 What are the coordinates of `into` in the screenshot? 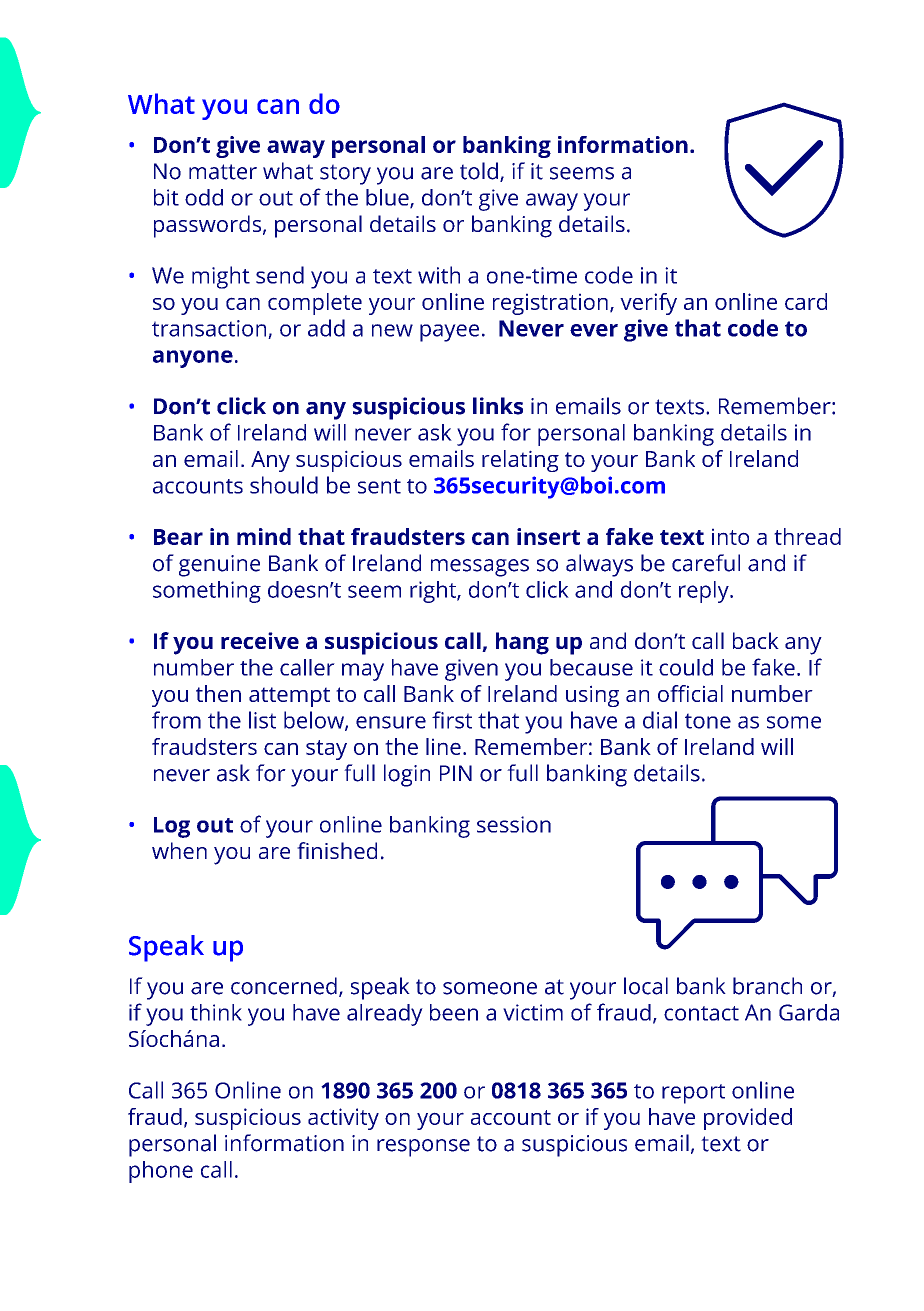 It's located at (730, 536).
